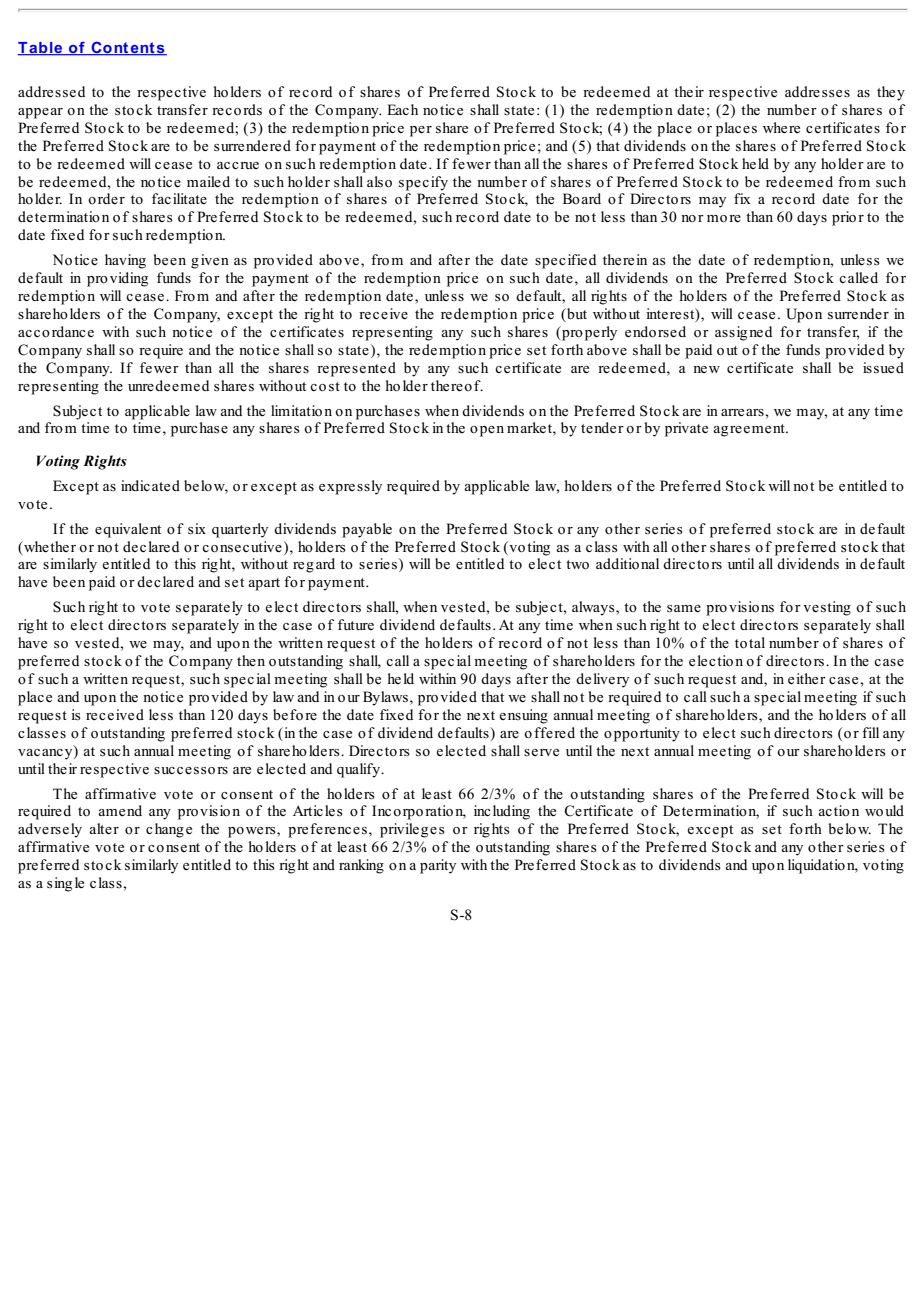 This image has height=1308, width=924. Describe the element at coordinates (625, 260) in the image. I see `therein` at that location.
